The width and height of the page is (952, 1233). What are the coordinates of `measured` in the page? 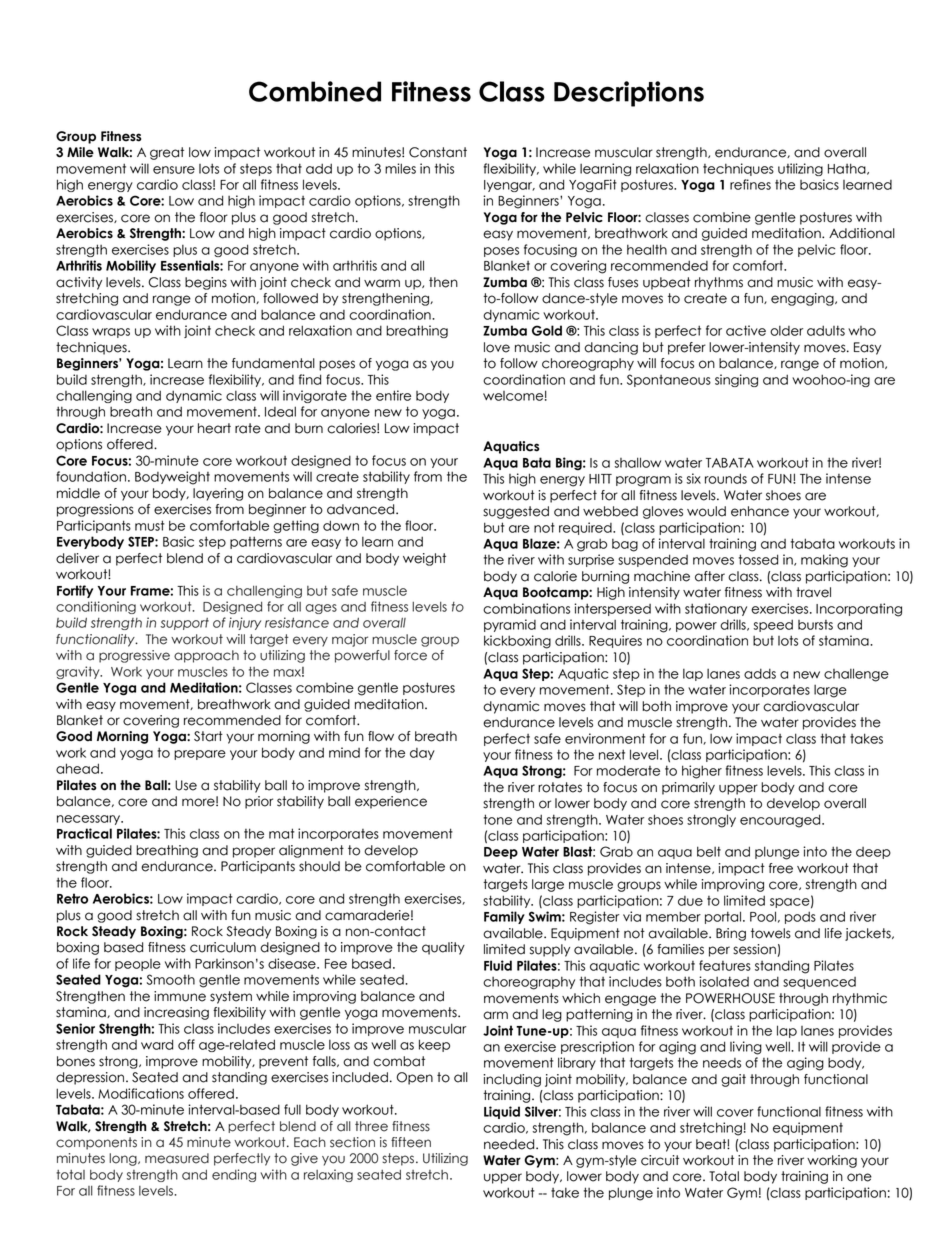 It's located at (177, 1158).
